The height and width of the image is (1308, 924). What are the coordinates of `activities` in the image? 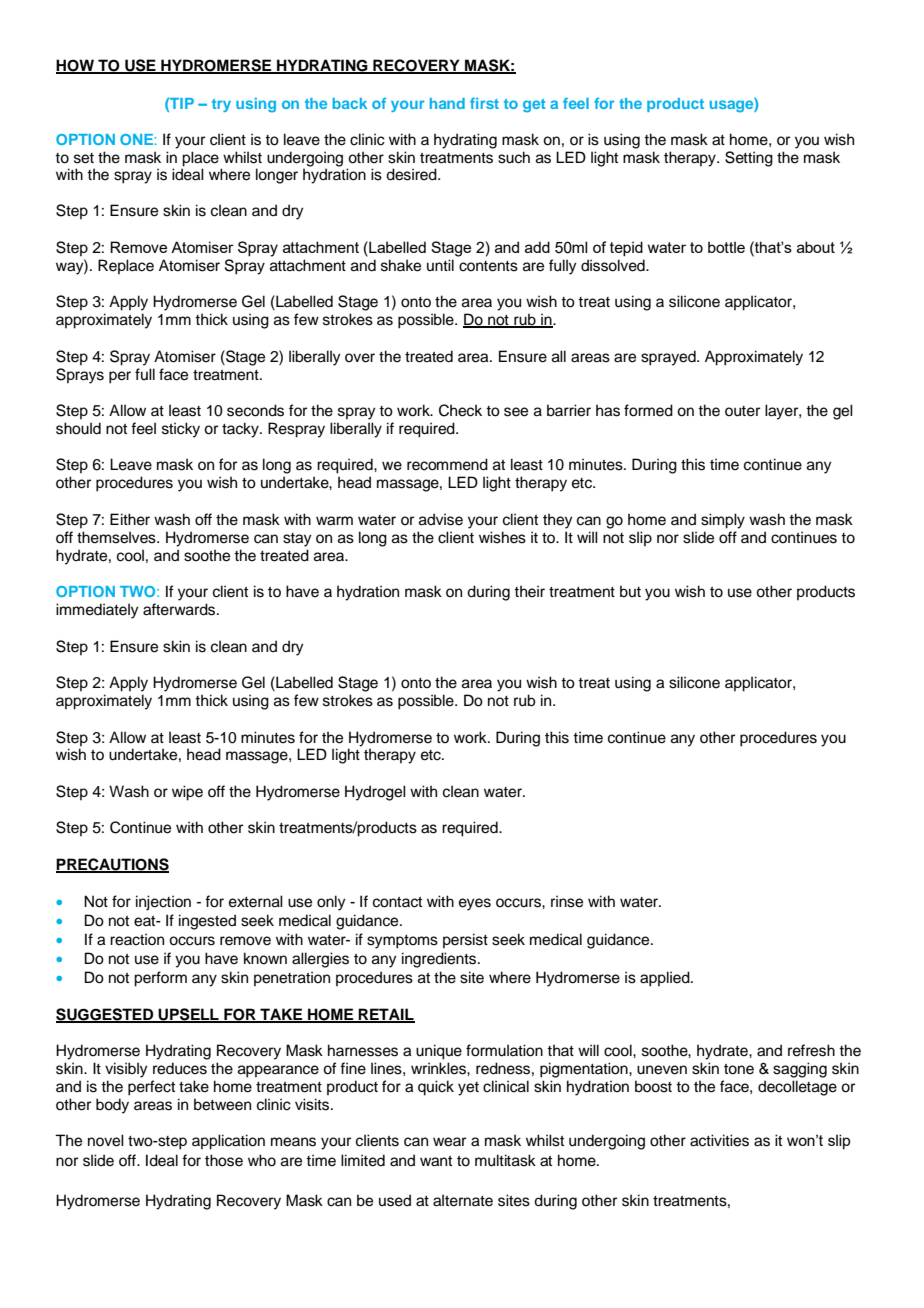 It's located at (719, 1140).
